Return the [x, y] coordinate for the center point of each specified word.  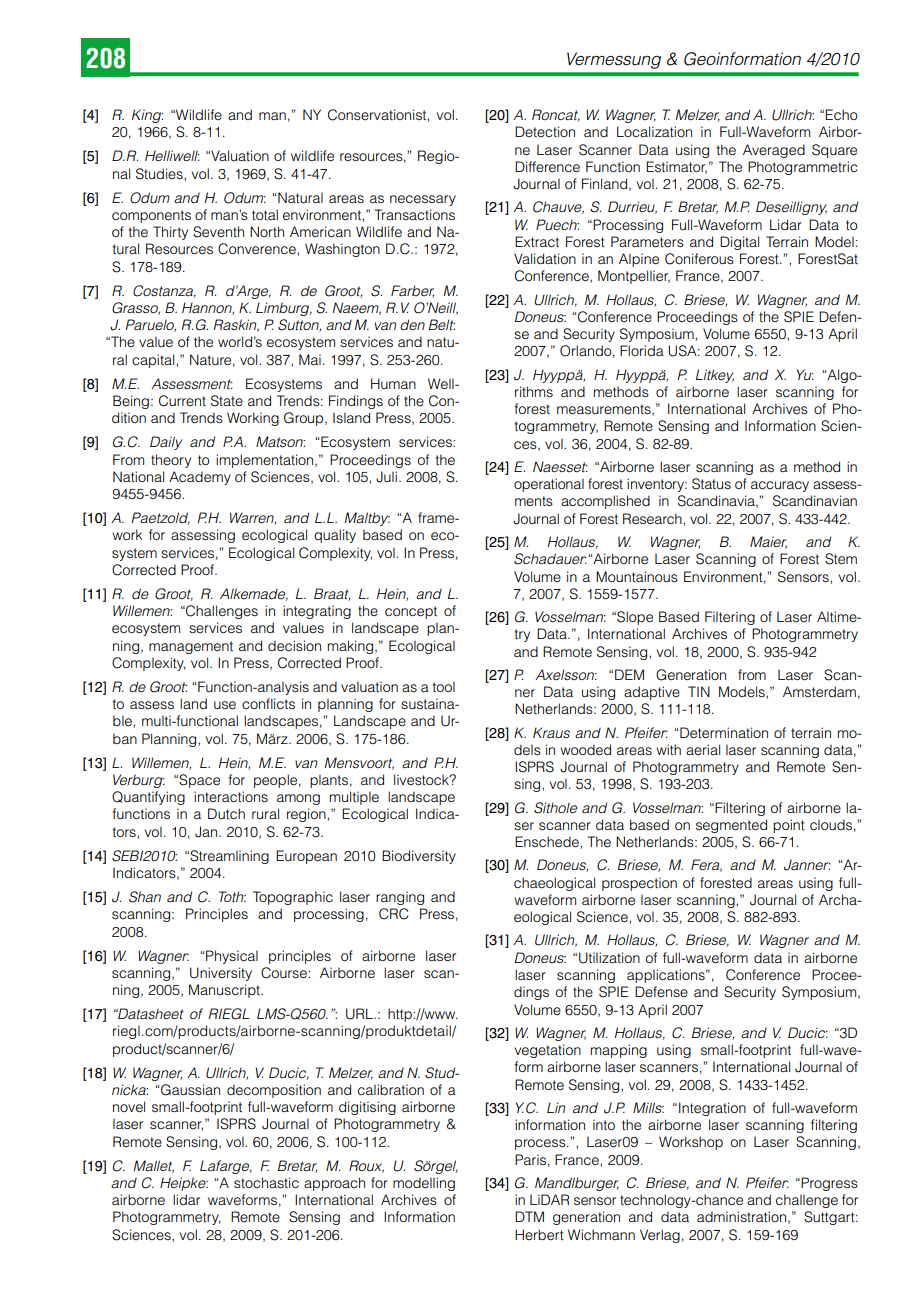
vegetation [548, 1051]
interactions [231, 796]
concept [411, 612]
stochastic [266, 1182]
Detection [545, 131]
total [265, 214]
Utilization [609, 958]
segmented [731, 826]
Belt [442, 324]
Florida [642, 350]
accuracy [780, 486]
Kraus [551, 732]
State [227, 401]
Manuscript [225, 991]
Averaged [774, 151]
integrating [317, 612]
